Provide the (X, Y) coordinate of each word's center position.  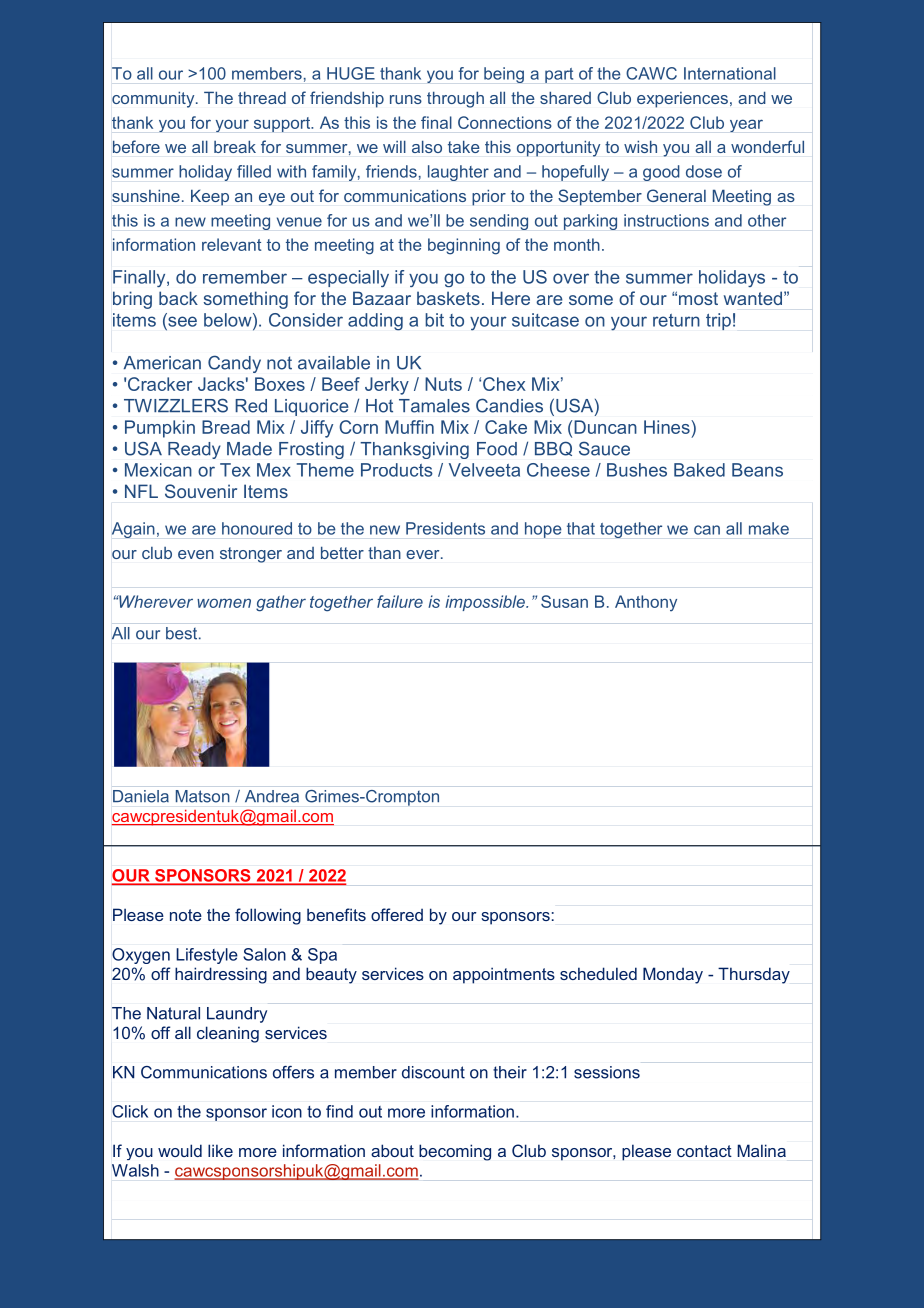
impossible (486, 603)
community (154, 99)
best (183, 633)
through (455, 99)
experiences (682, 100)
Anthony (646, 603)
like (220, 1150)
